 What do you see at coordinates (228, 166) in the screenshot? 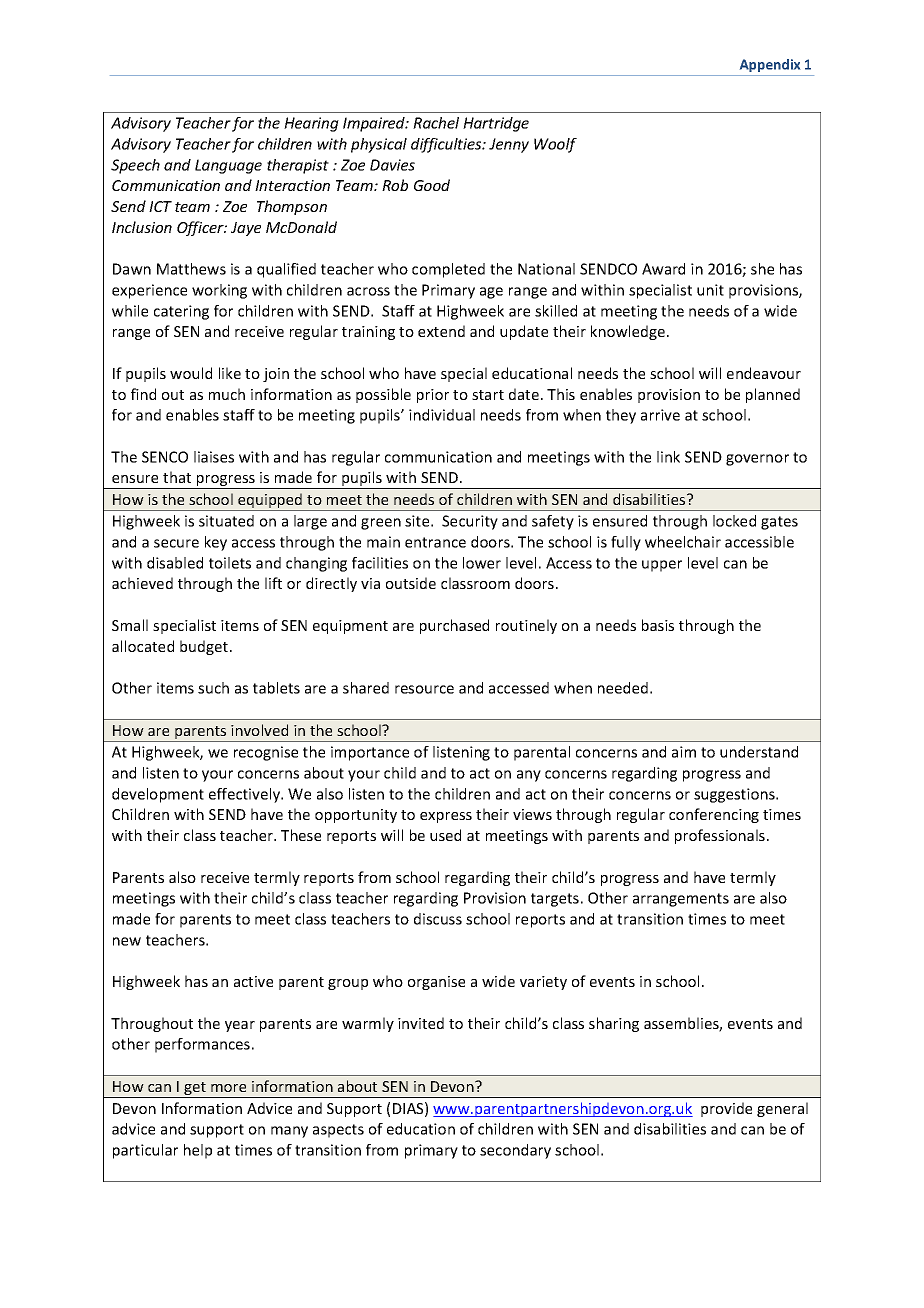
I see `Language` at bounding box center [228, 166].
